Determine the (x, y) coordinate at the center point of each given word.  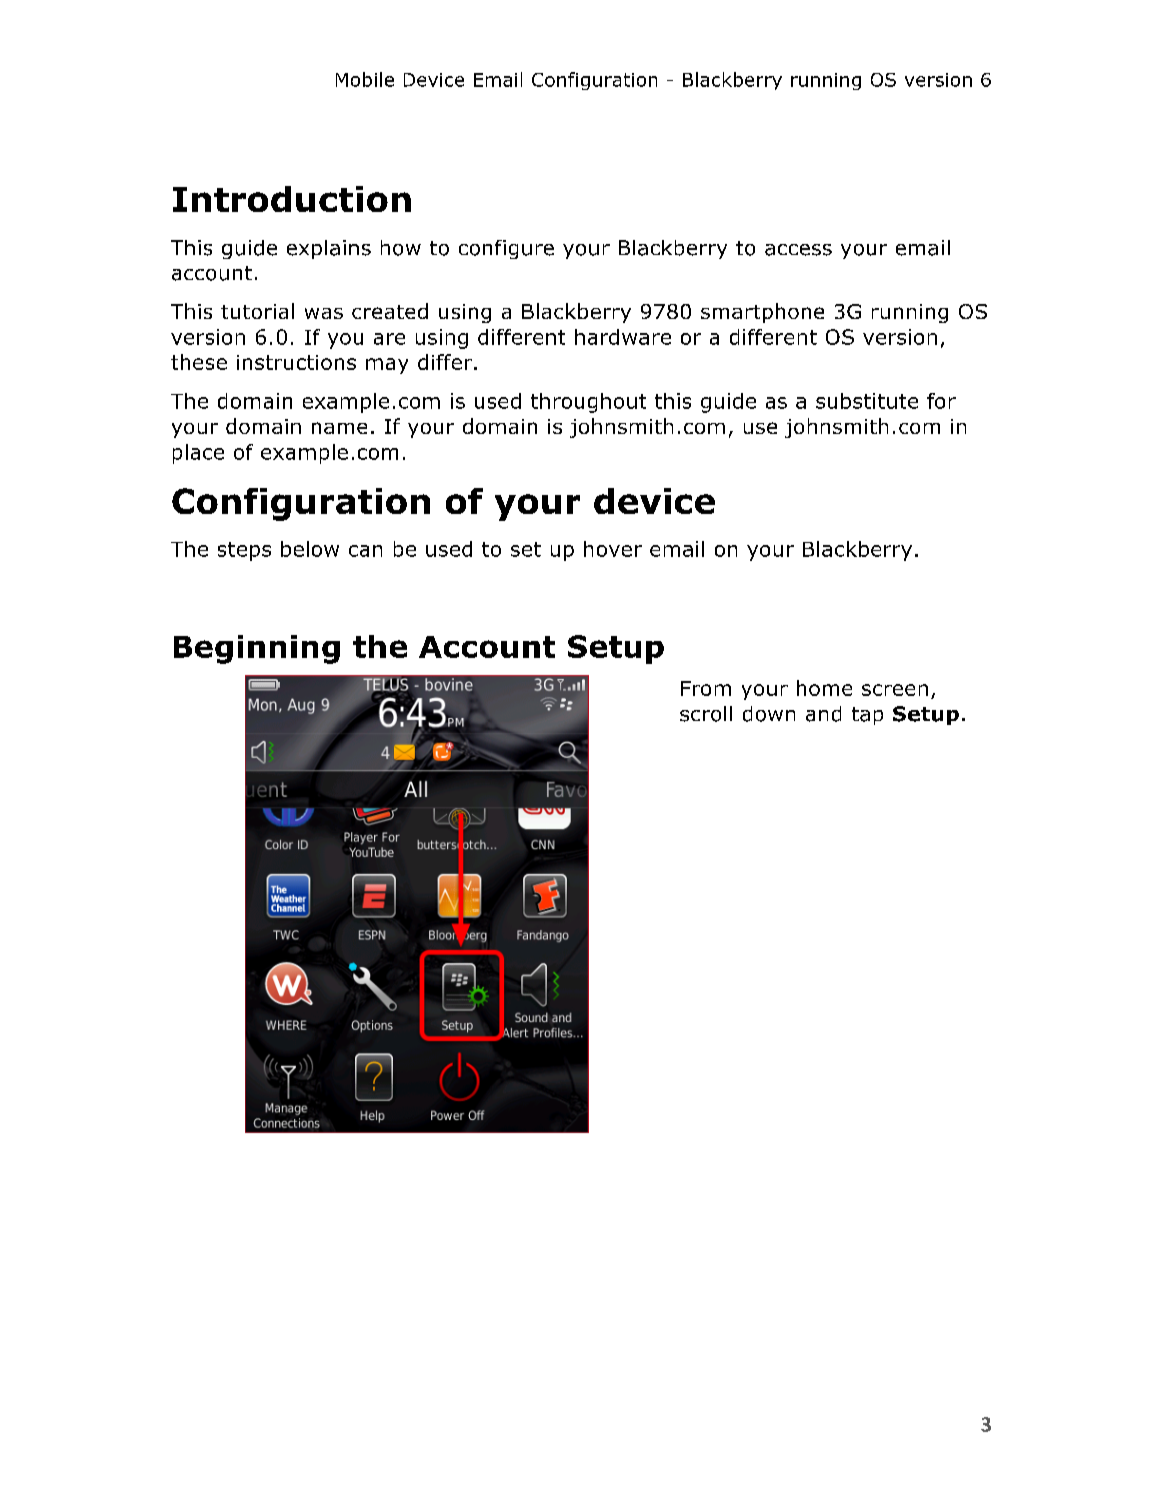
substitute (867, 401)
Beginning (257, 649)
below (310, 549)
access (798, 250)
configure (506, 249)
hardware (623, 337)
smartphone (762, 313)
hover (613, 549)
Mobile (365, 79)
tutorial (257, 311)
